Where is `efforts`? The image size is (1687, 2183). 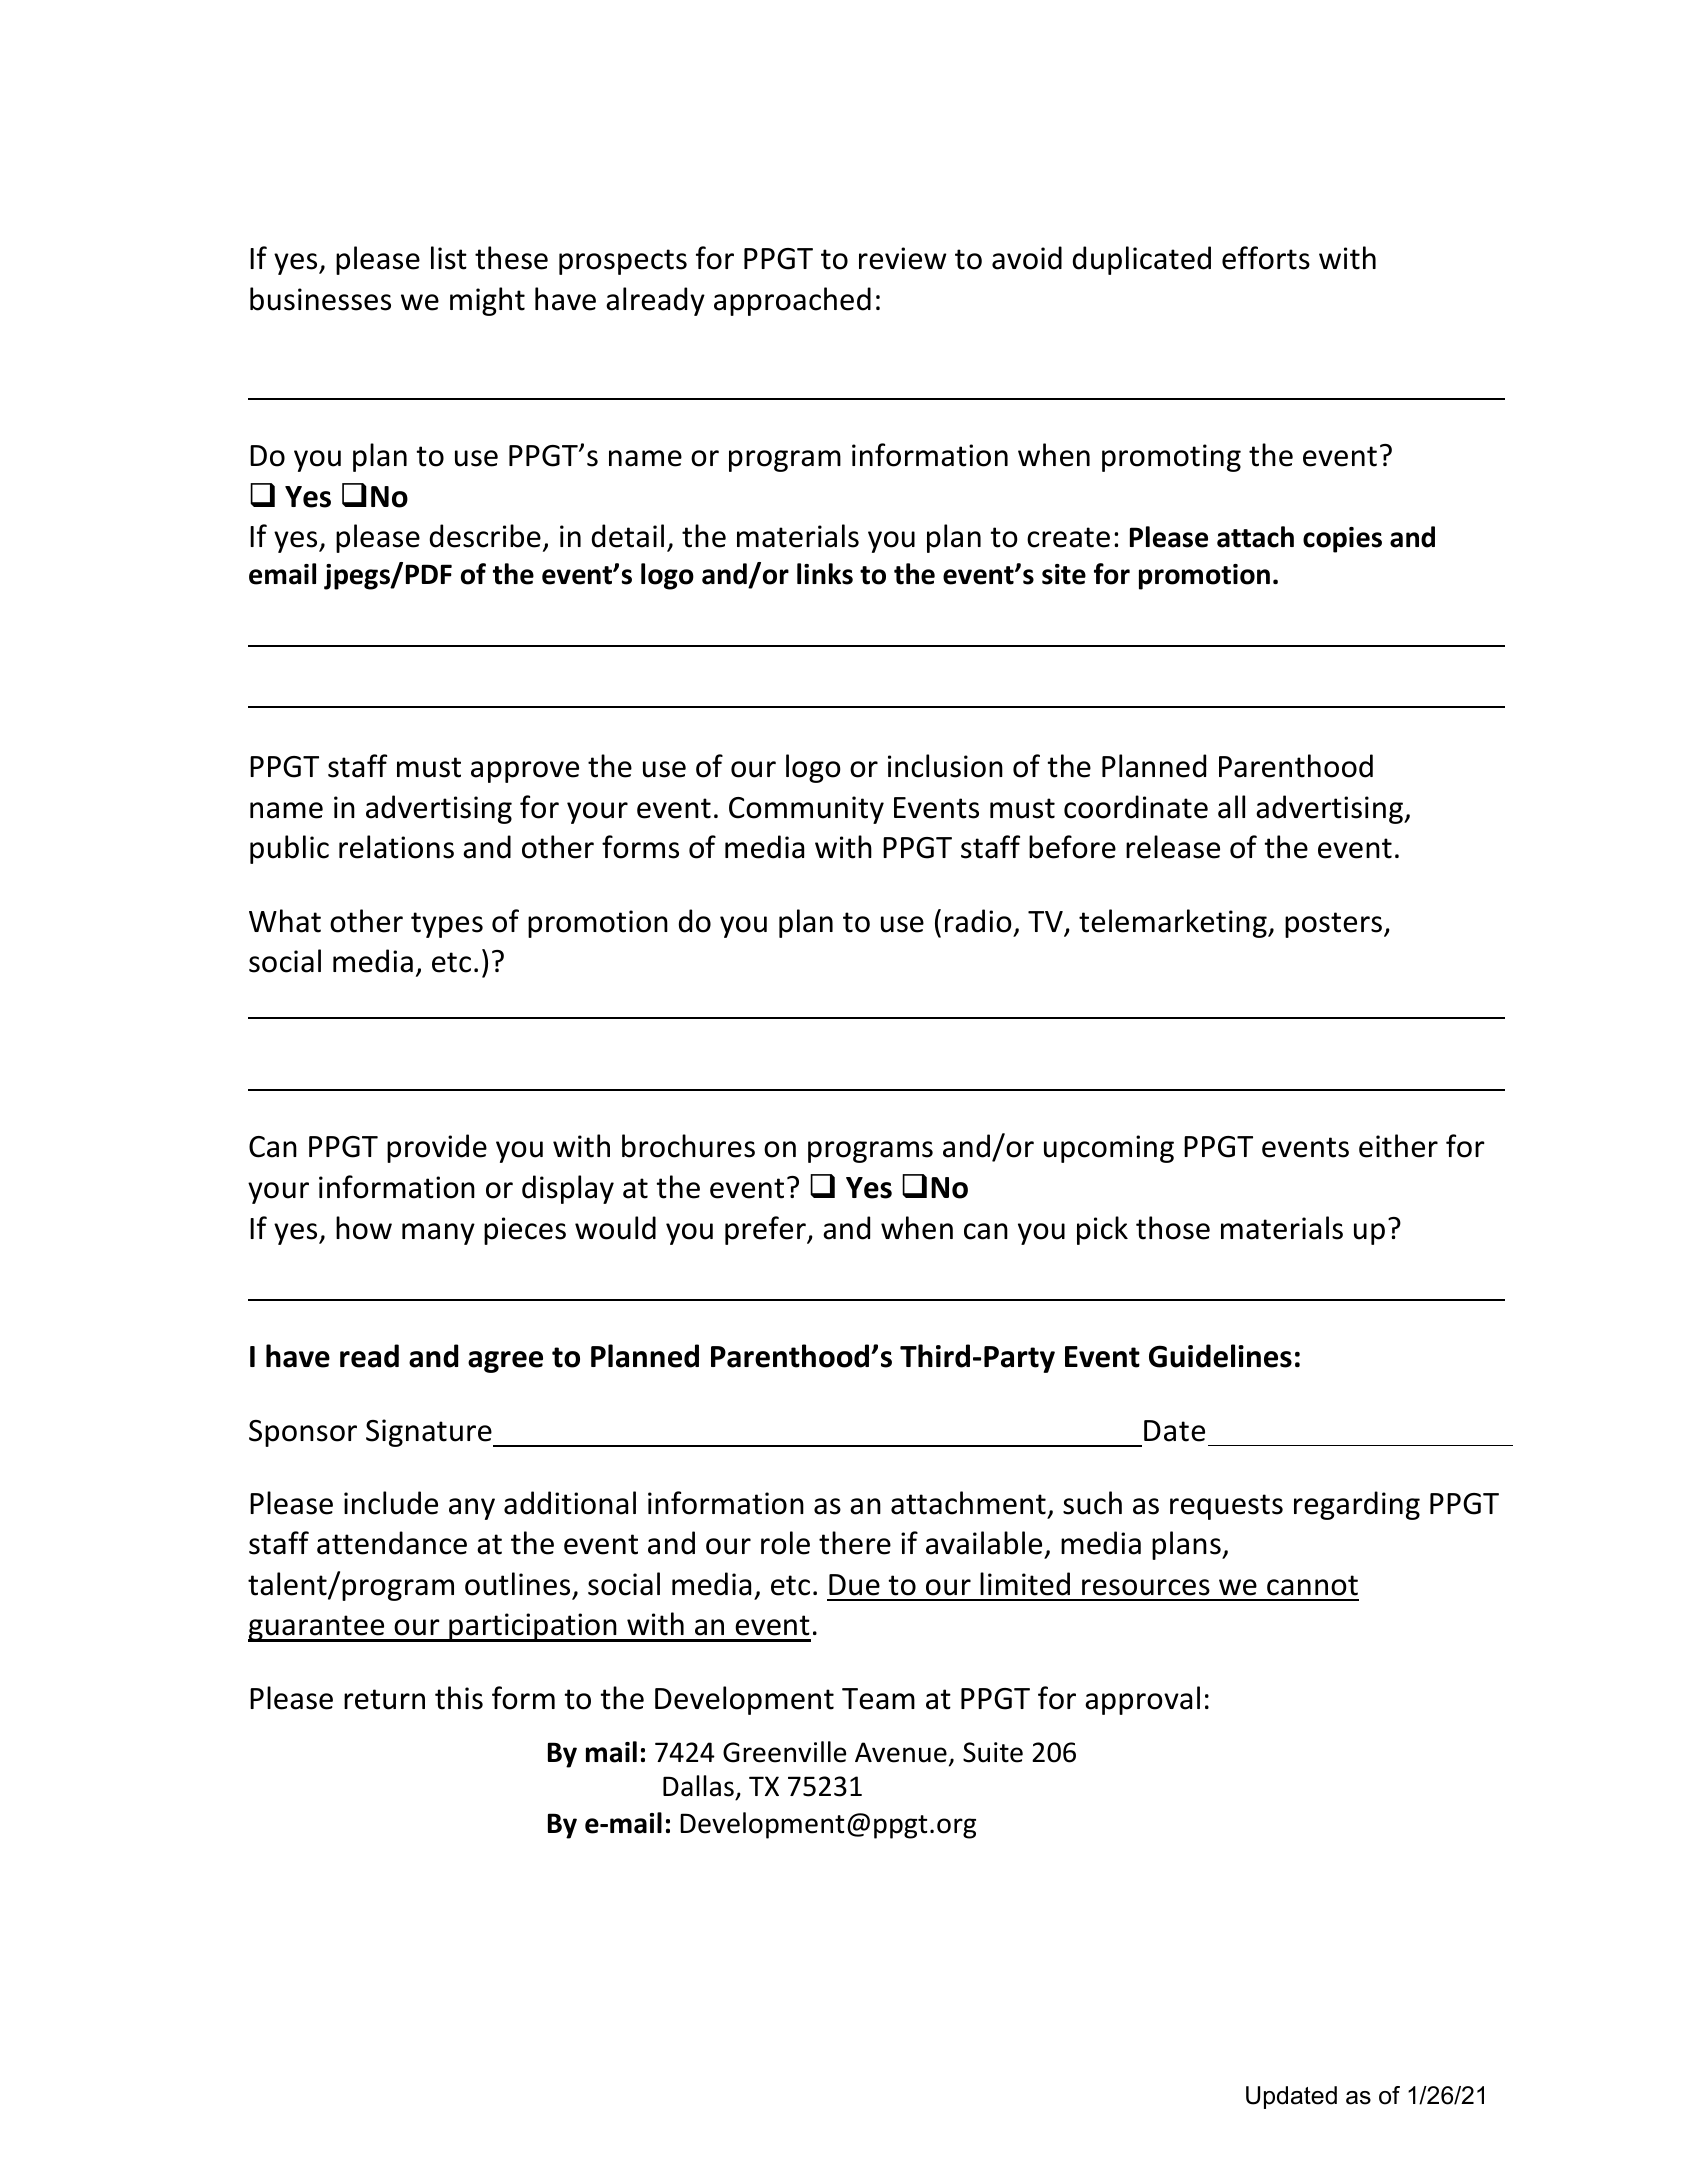 efforts is located at coordinates (1266, 258).
